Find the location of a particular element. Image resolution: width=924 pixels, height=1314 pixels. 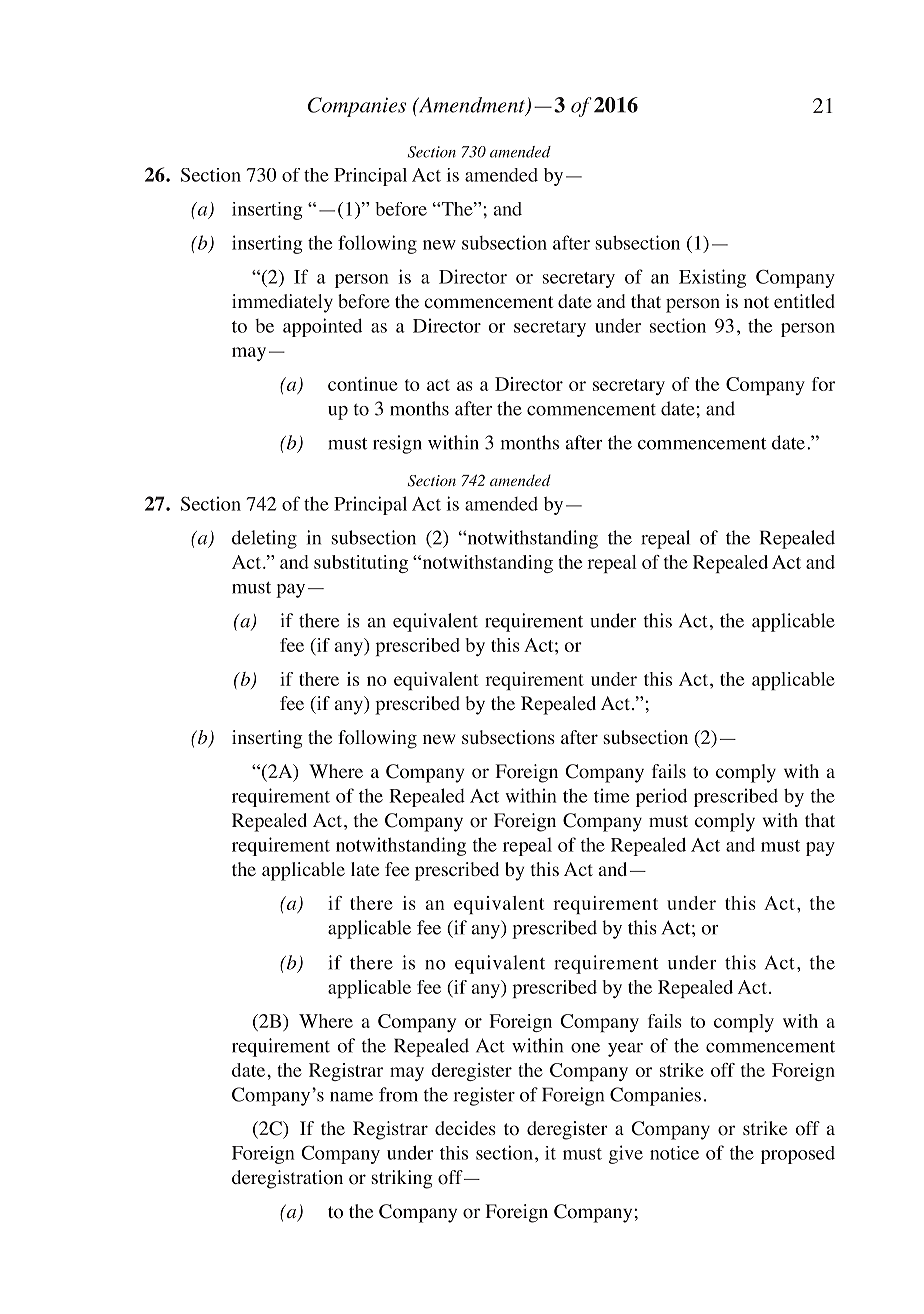

continue is located at coordinates (362, 384).
